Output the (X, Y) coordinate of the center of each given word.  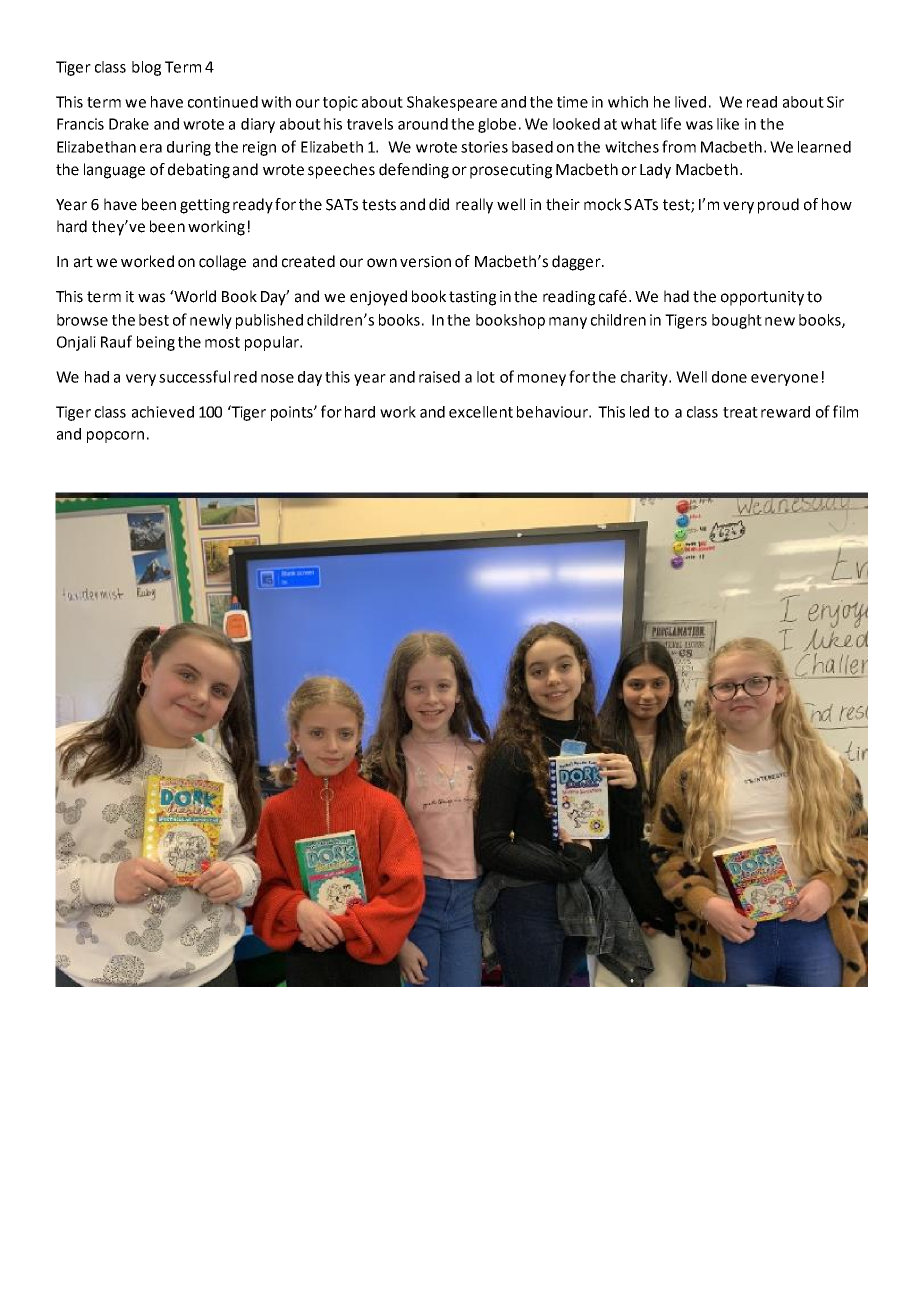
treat (740, 412)
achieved (163, 412)
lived (690, 102)
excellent (481, 412)
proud (778, 206)
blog (146, 68)
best (154, 320)
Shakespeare (452, 103)
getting (205, 206)
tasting (472, 298)
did (439, 204)
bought (737, 321)
